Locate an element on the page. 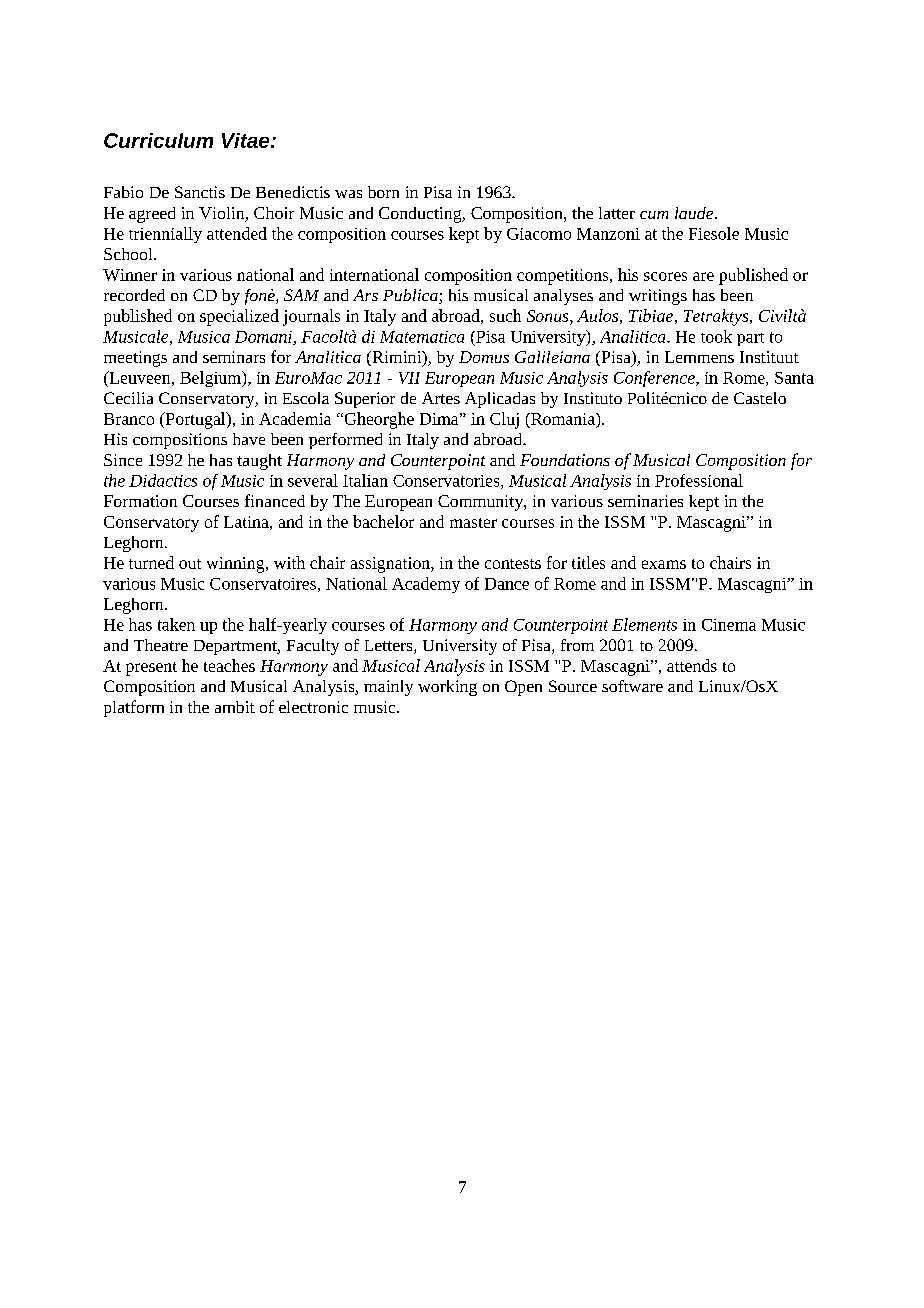 This document has height=1308, width=924. laude is located at coordinates (695, 213).
